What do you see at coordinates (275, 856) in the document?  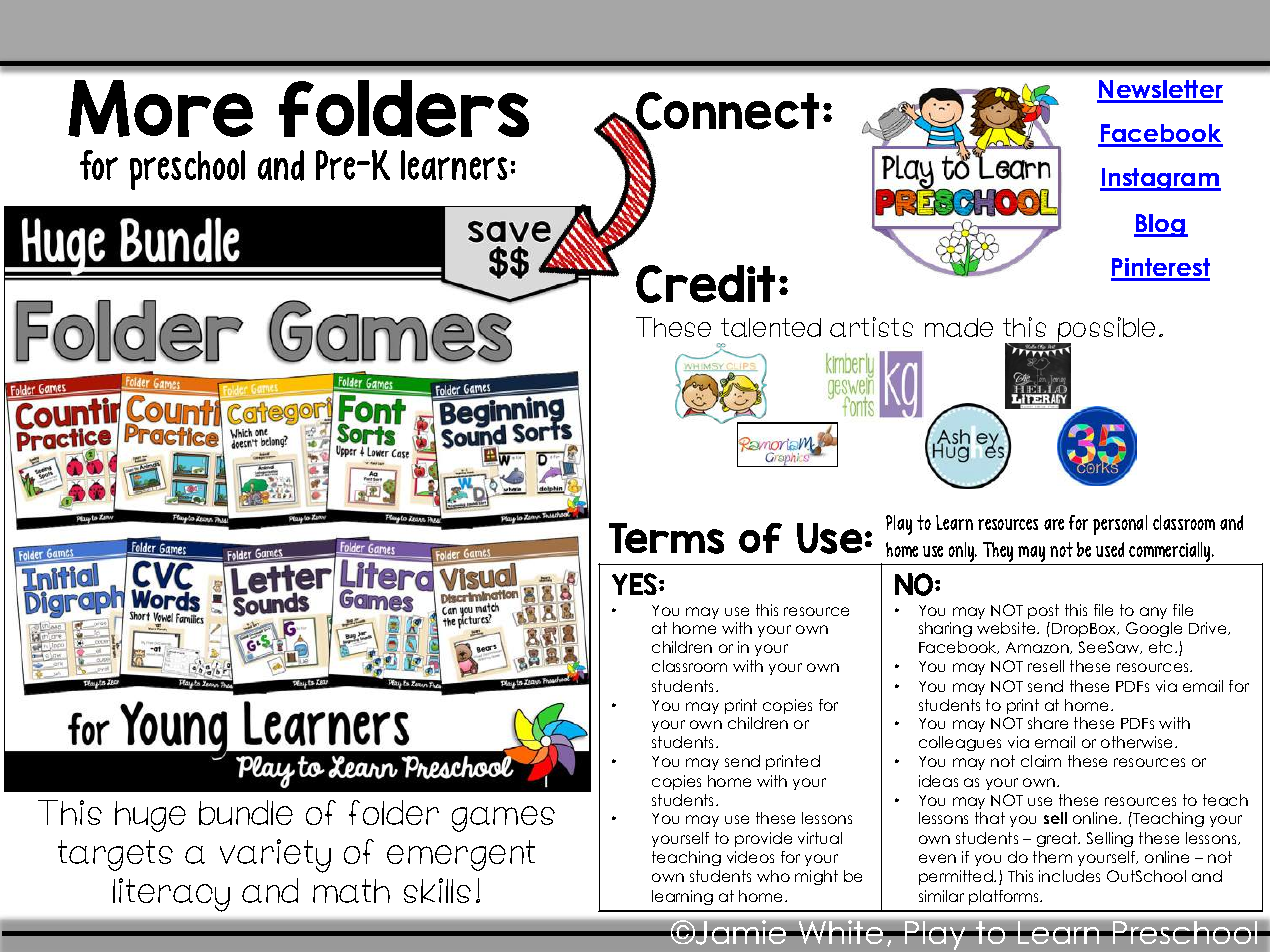 I see `variety` at bounding box center [275, 856].
